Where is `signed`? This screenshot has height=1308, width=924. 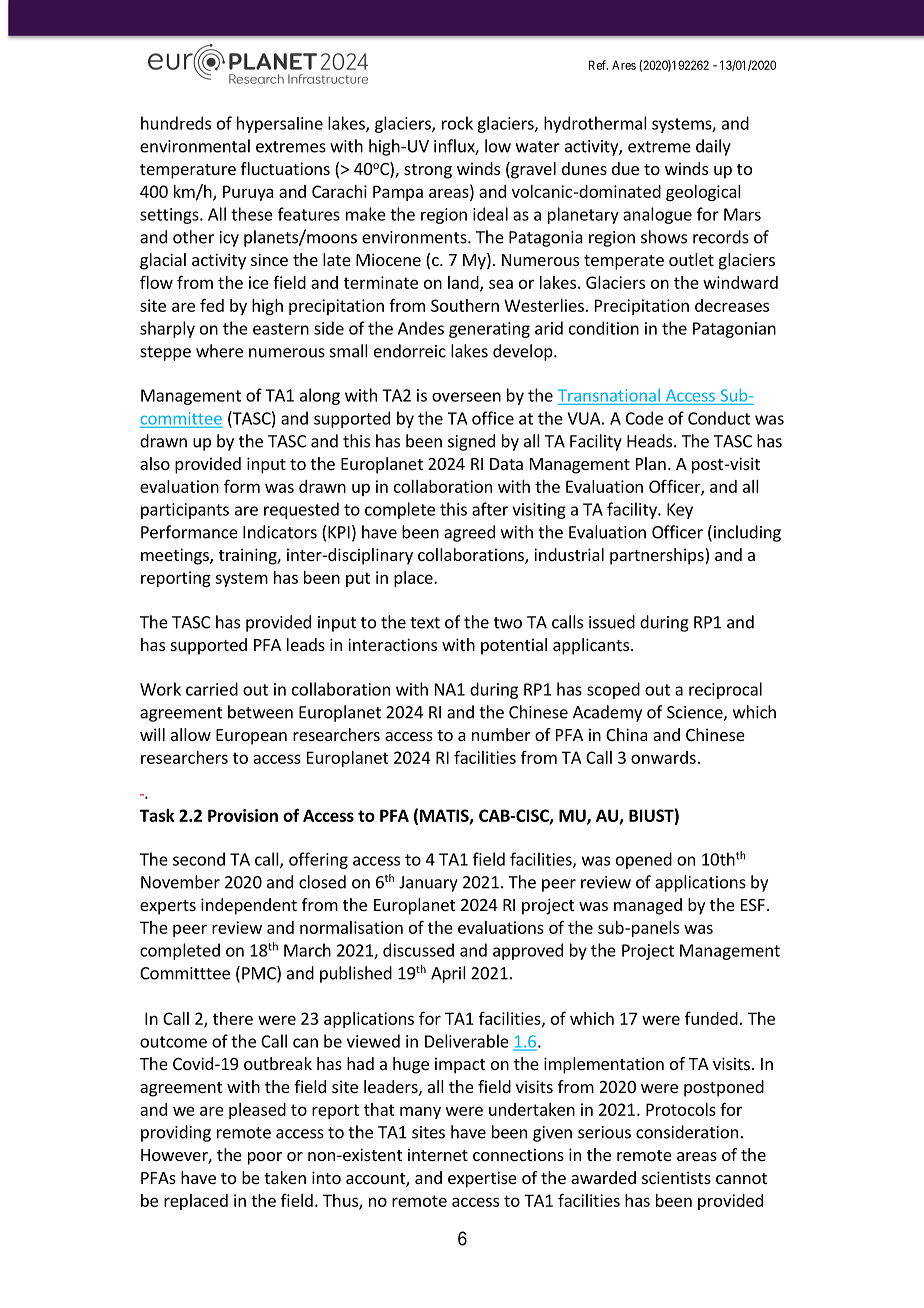 signed is located at coordinates (471, 442).
